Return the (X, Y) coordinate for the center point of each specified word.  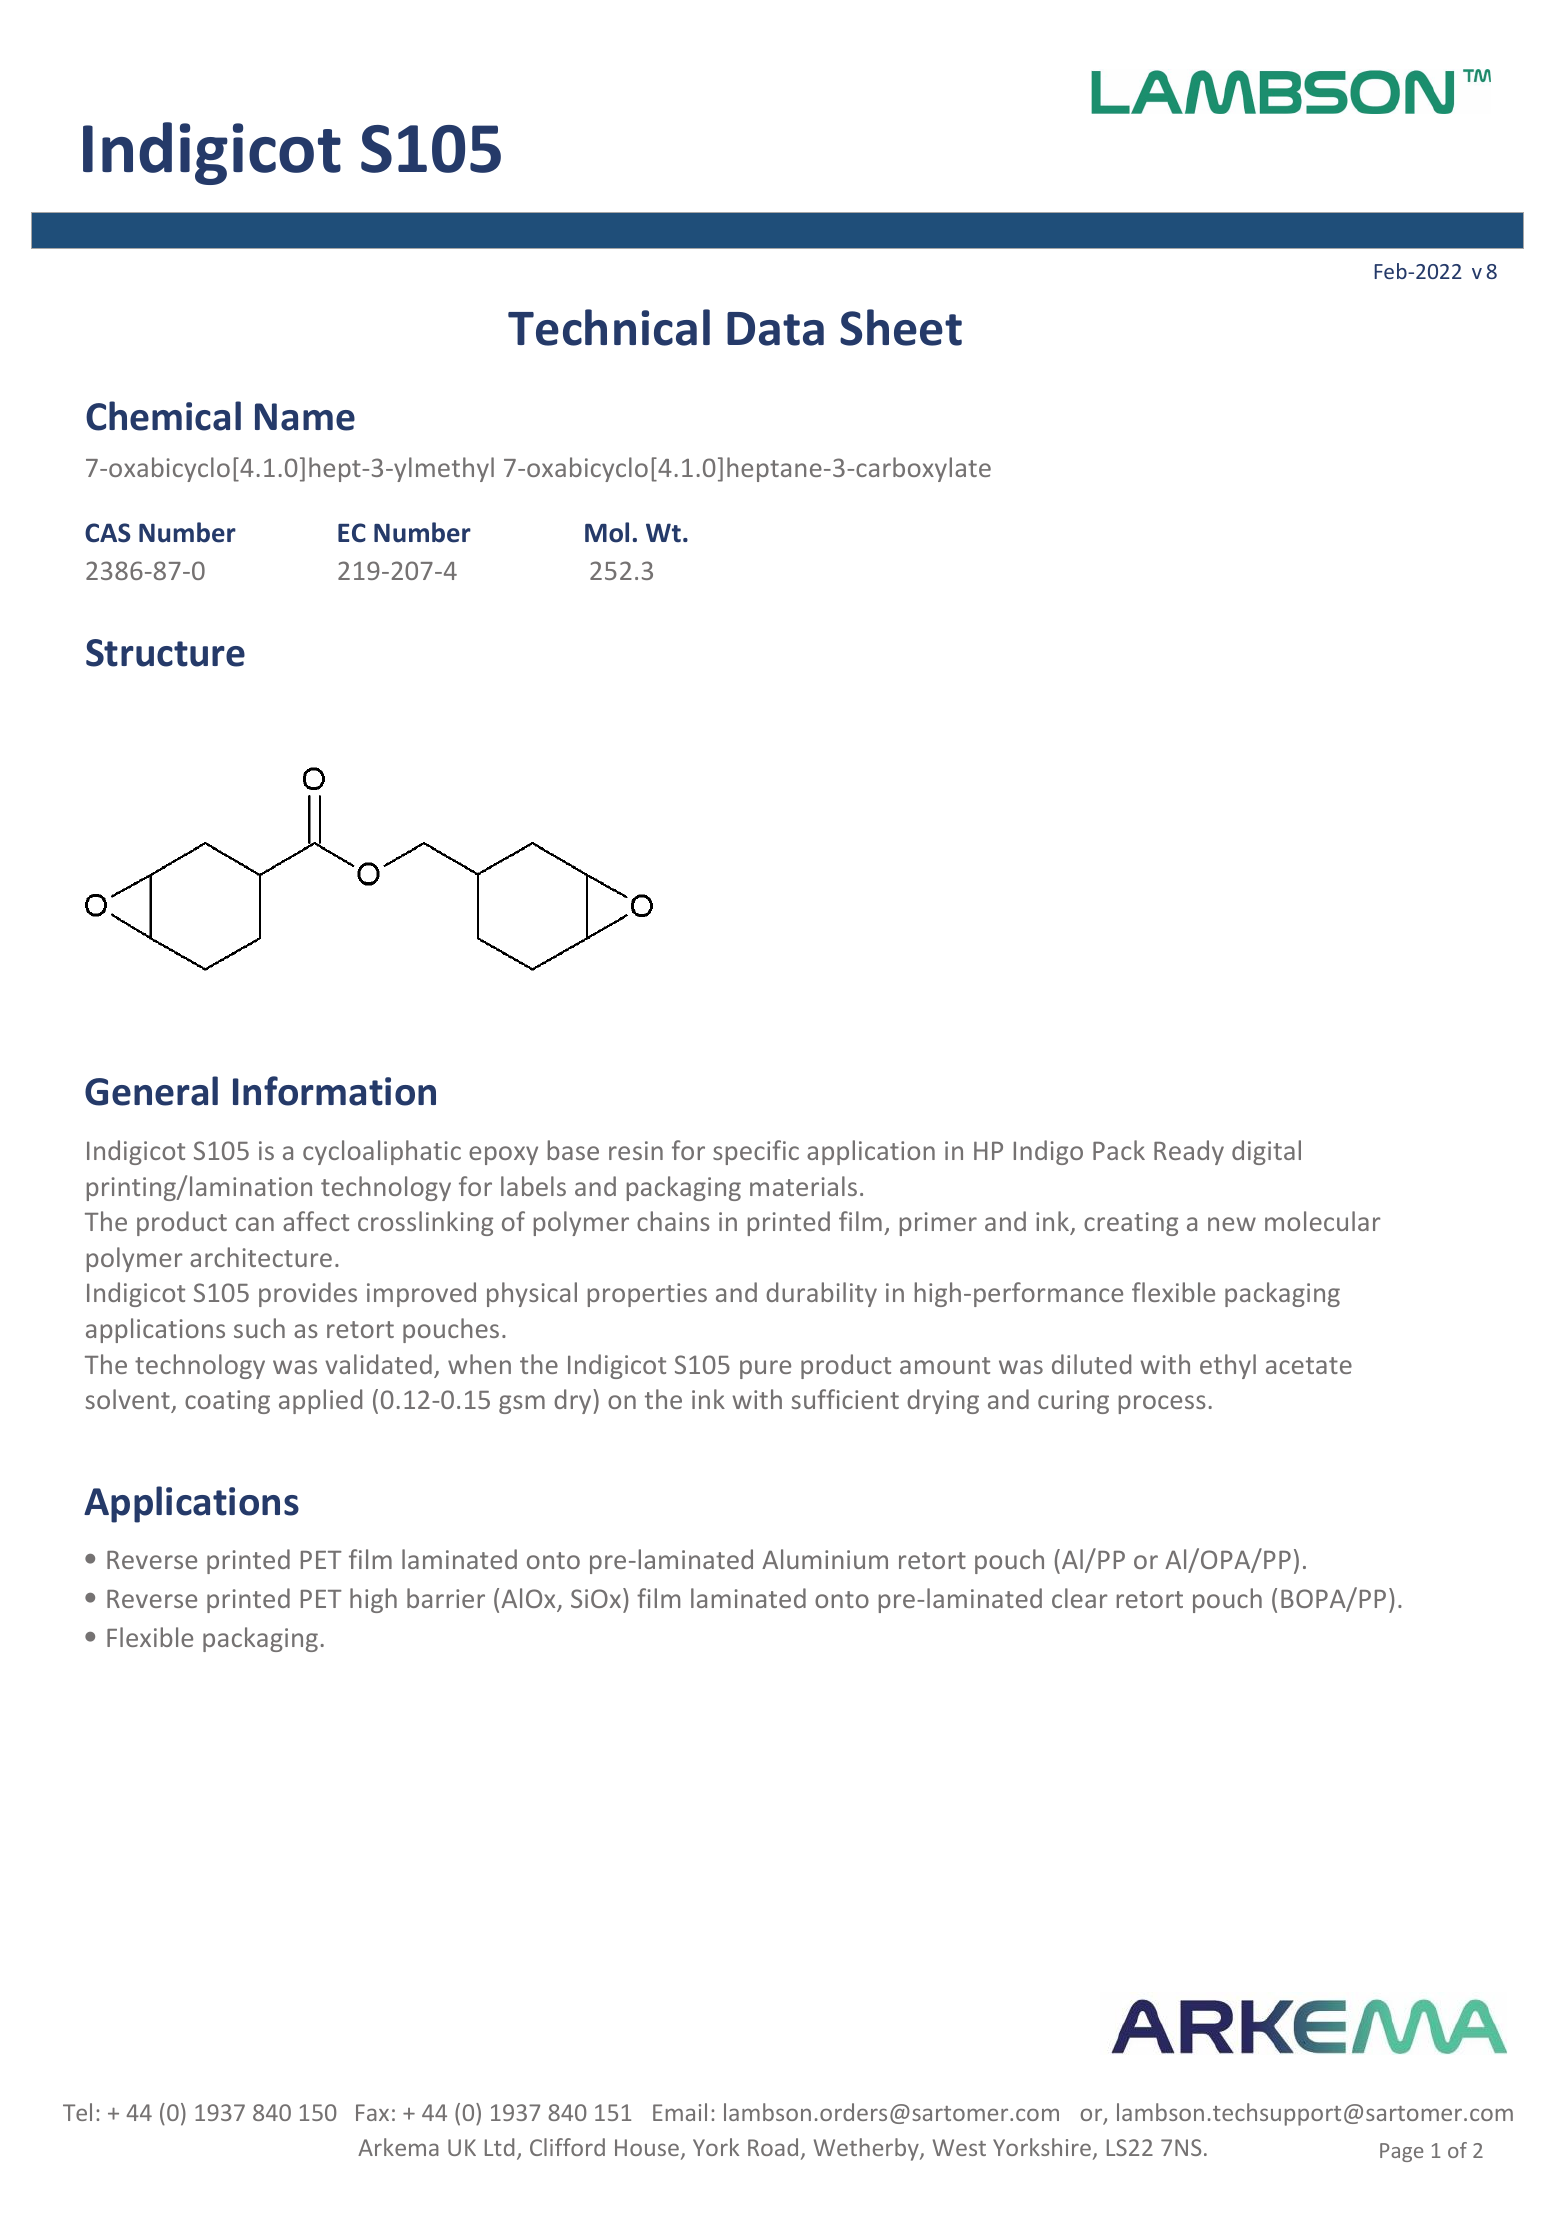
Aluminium (825, 1559)
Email (680, 2112)
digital (1266, 1152)
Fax (372, 2112)
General (151, 1091)
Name (305, 417)
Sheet (901, 327)
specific (756, 1152)
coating (227, 1402)
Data (775, 329)
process (1162, 1404)
